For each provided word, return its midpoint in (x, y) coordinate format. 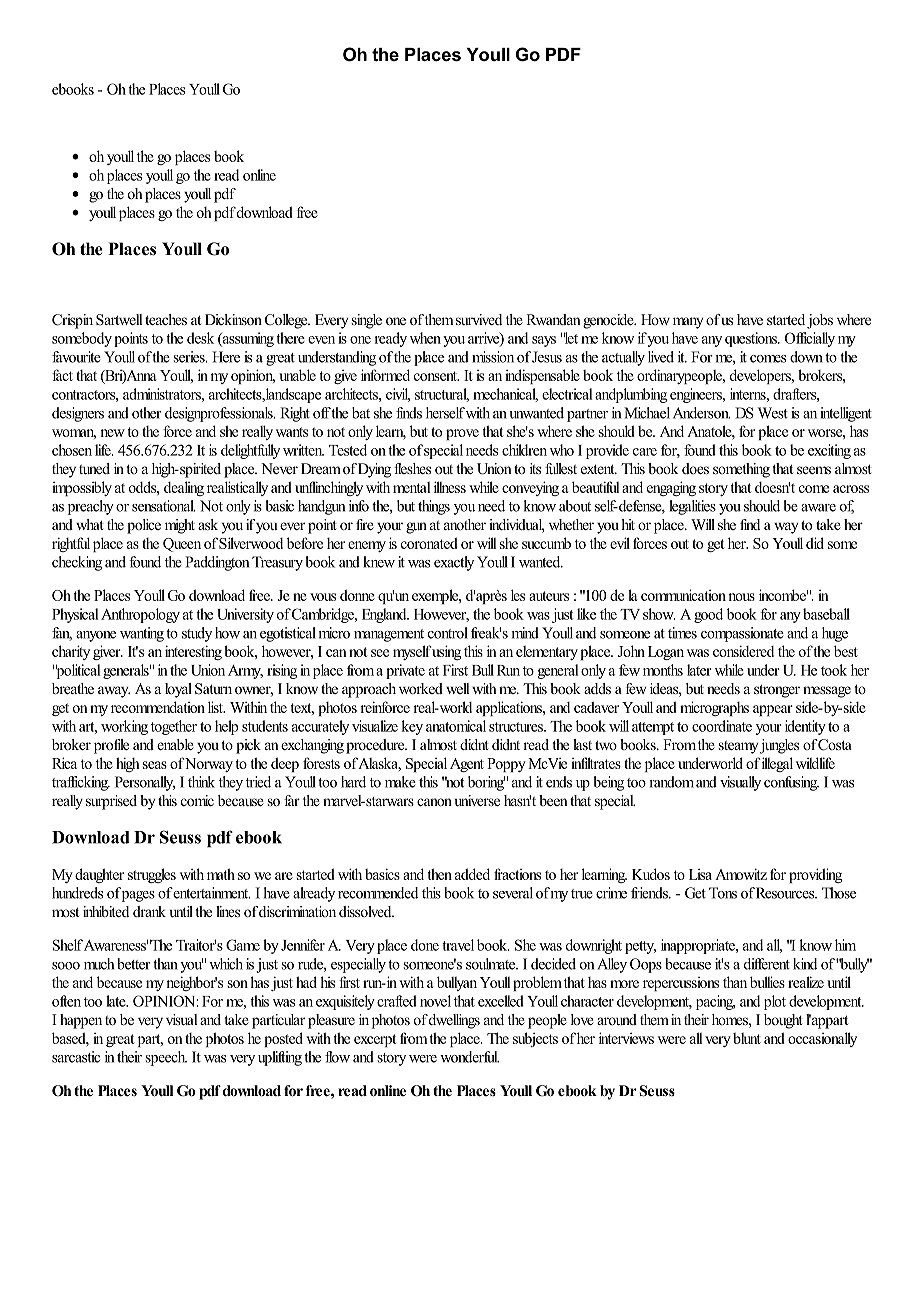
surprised (111, 802)
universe (477, 800)
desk (200, 338)
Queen (182, 545)
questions (752, 339)
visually (740, 783)
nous (741, 597)
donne (357, 595)
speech (166, 1058)
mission (493, 357)
